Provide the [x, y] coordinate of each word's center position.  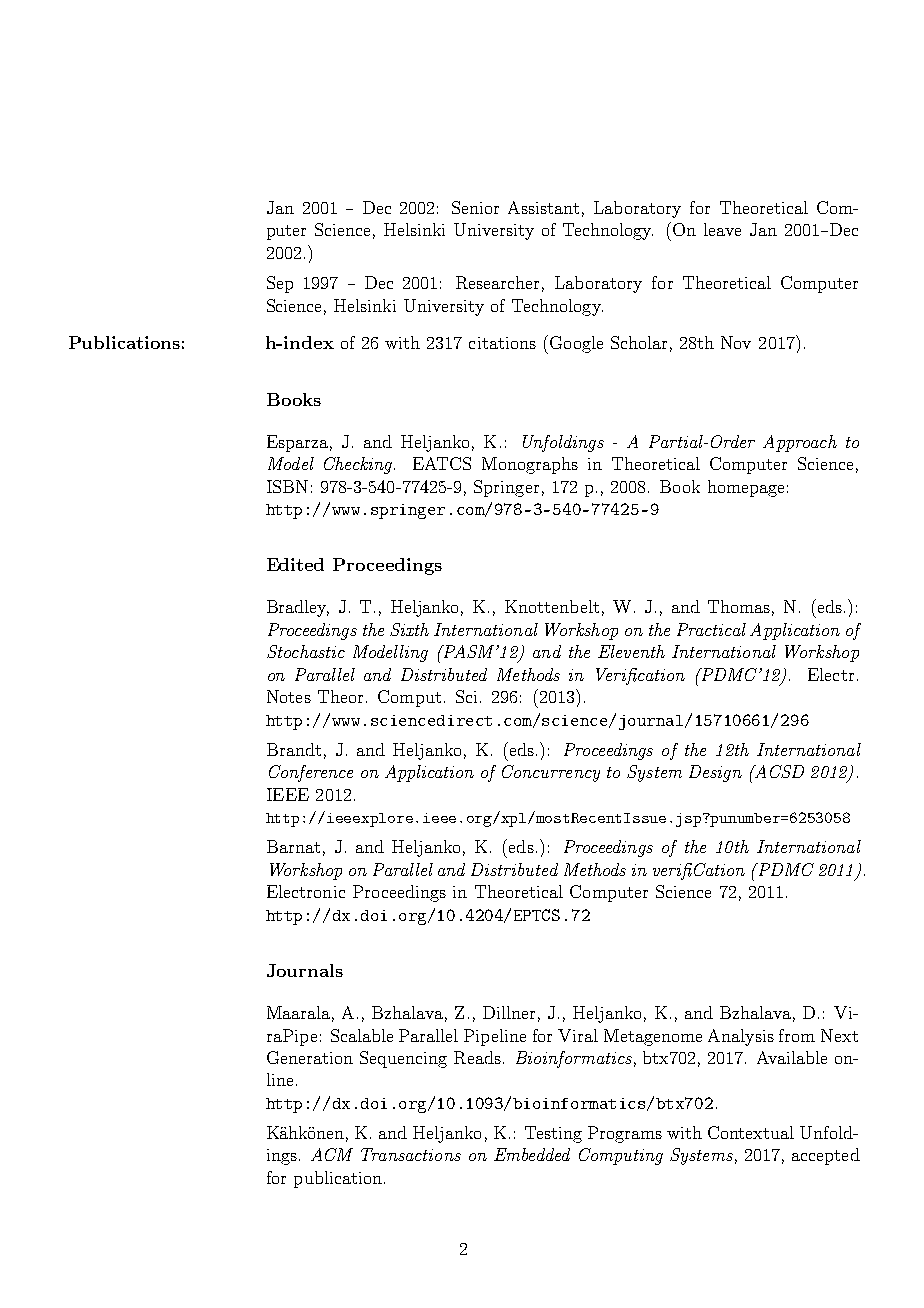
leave [722, 229]
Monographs [530, 465]
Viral [578, 1035]
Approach [800, 443]
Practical [711, 629]
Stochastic [306, 651]
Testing [553, 1134]
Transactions [411, 1154]
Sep [280, 284]
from [797, 1035]
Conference [311, 773]
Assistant [543, 207]
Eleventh [631, 651]
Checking [359, 465]
